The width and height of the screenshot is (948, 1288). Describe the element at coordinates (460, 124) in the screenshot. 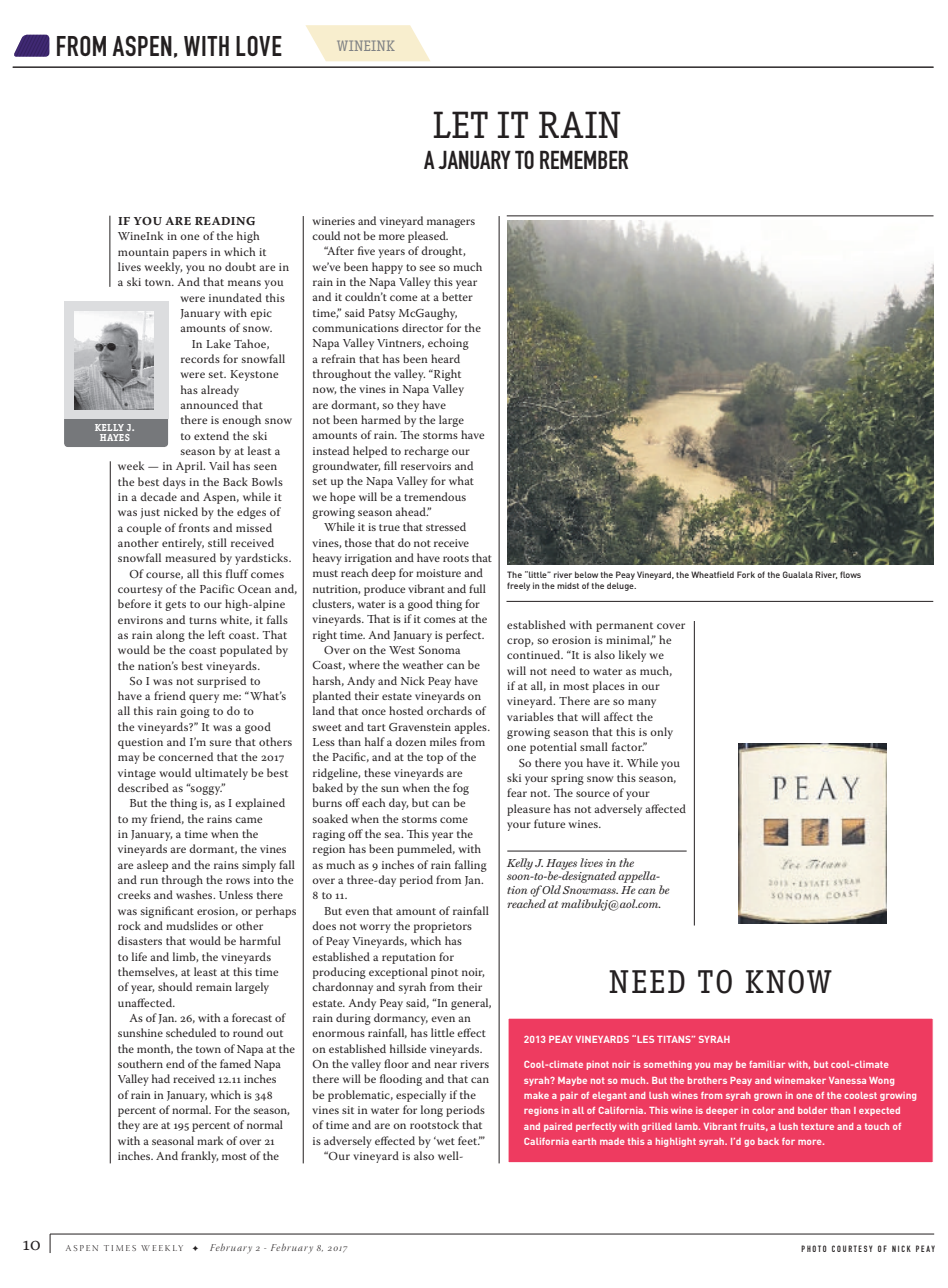

I see `LET` at that location.
